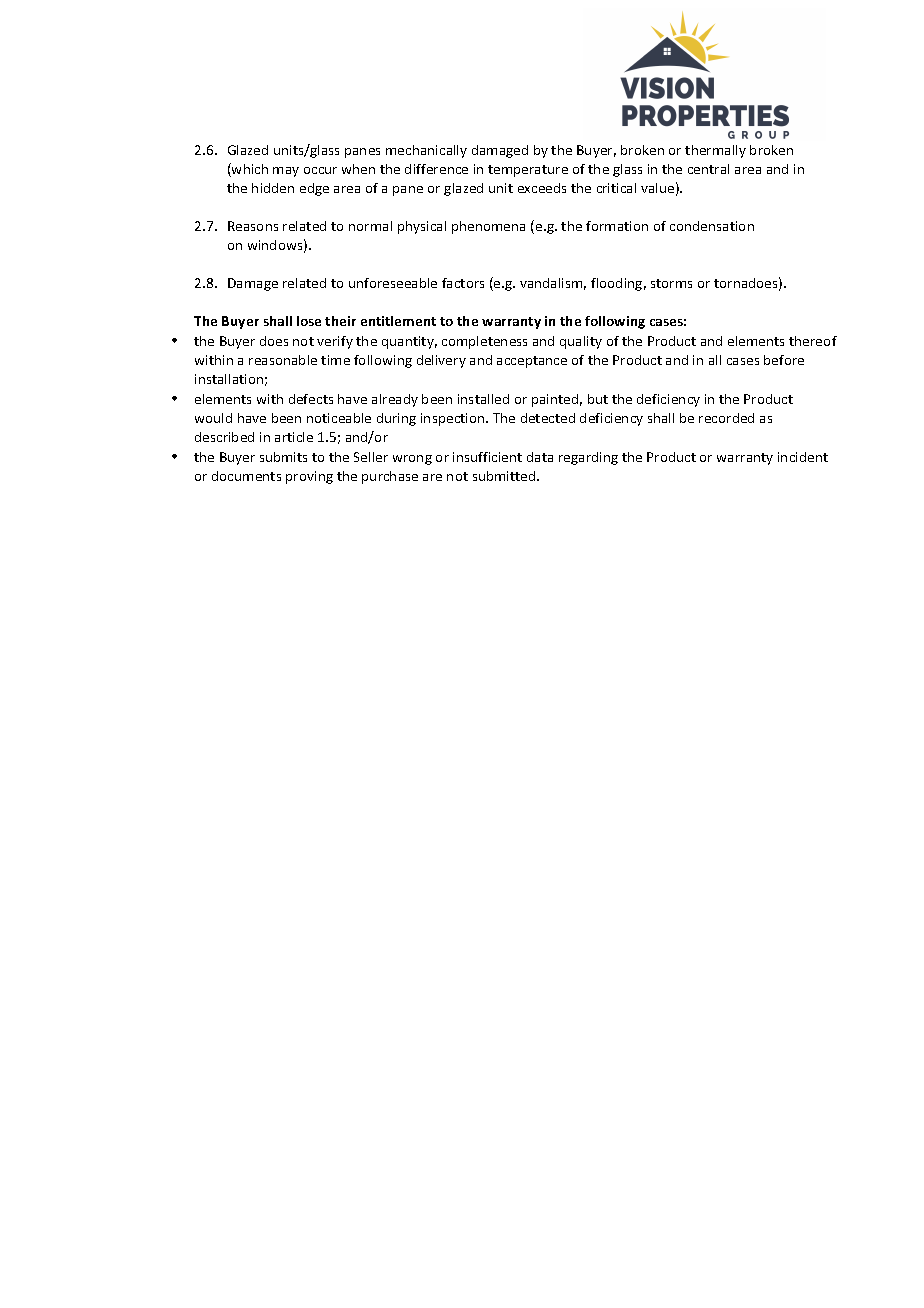  I want to click on temperature, so click(528, 171).
